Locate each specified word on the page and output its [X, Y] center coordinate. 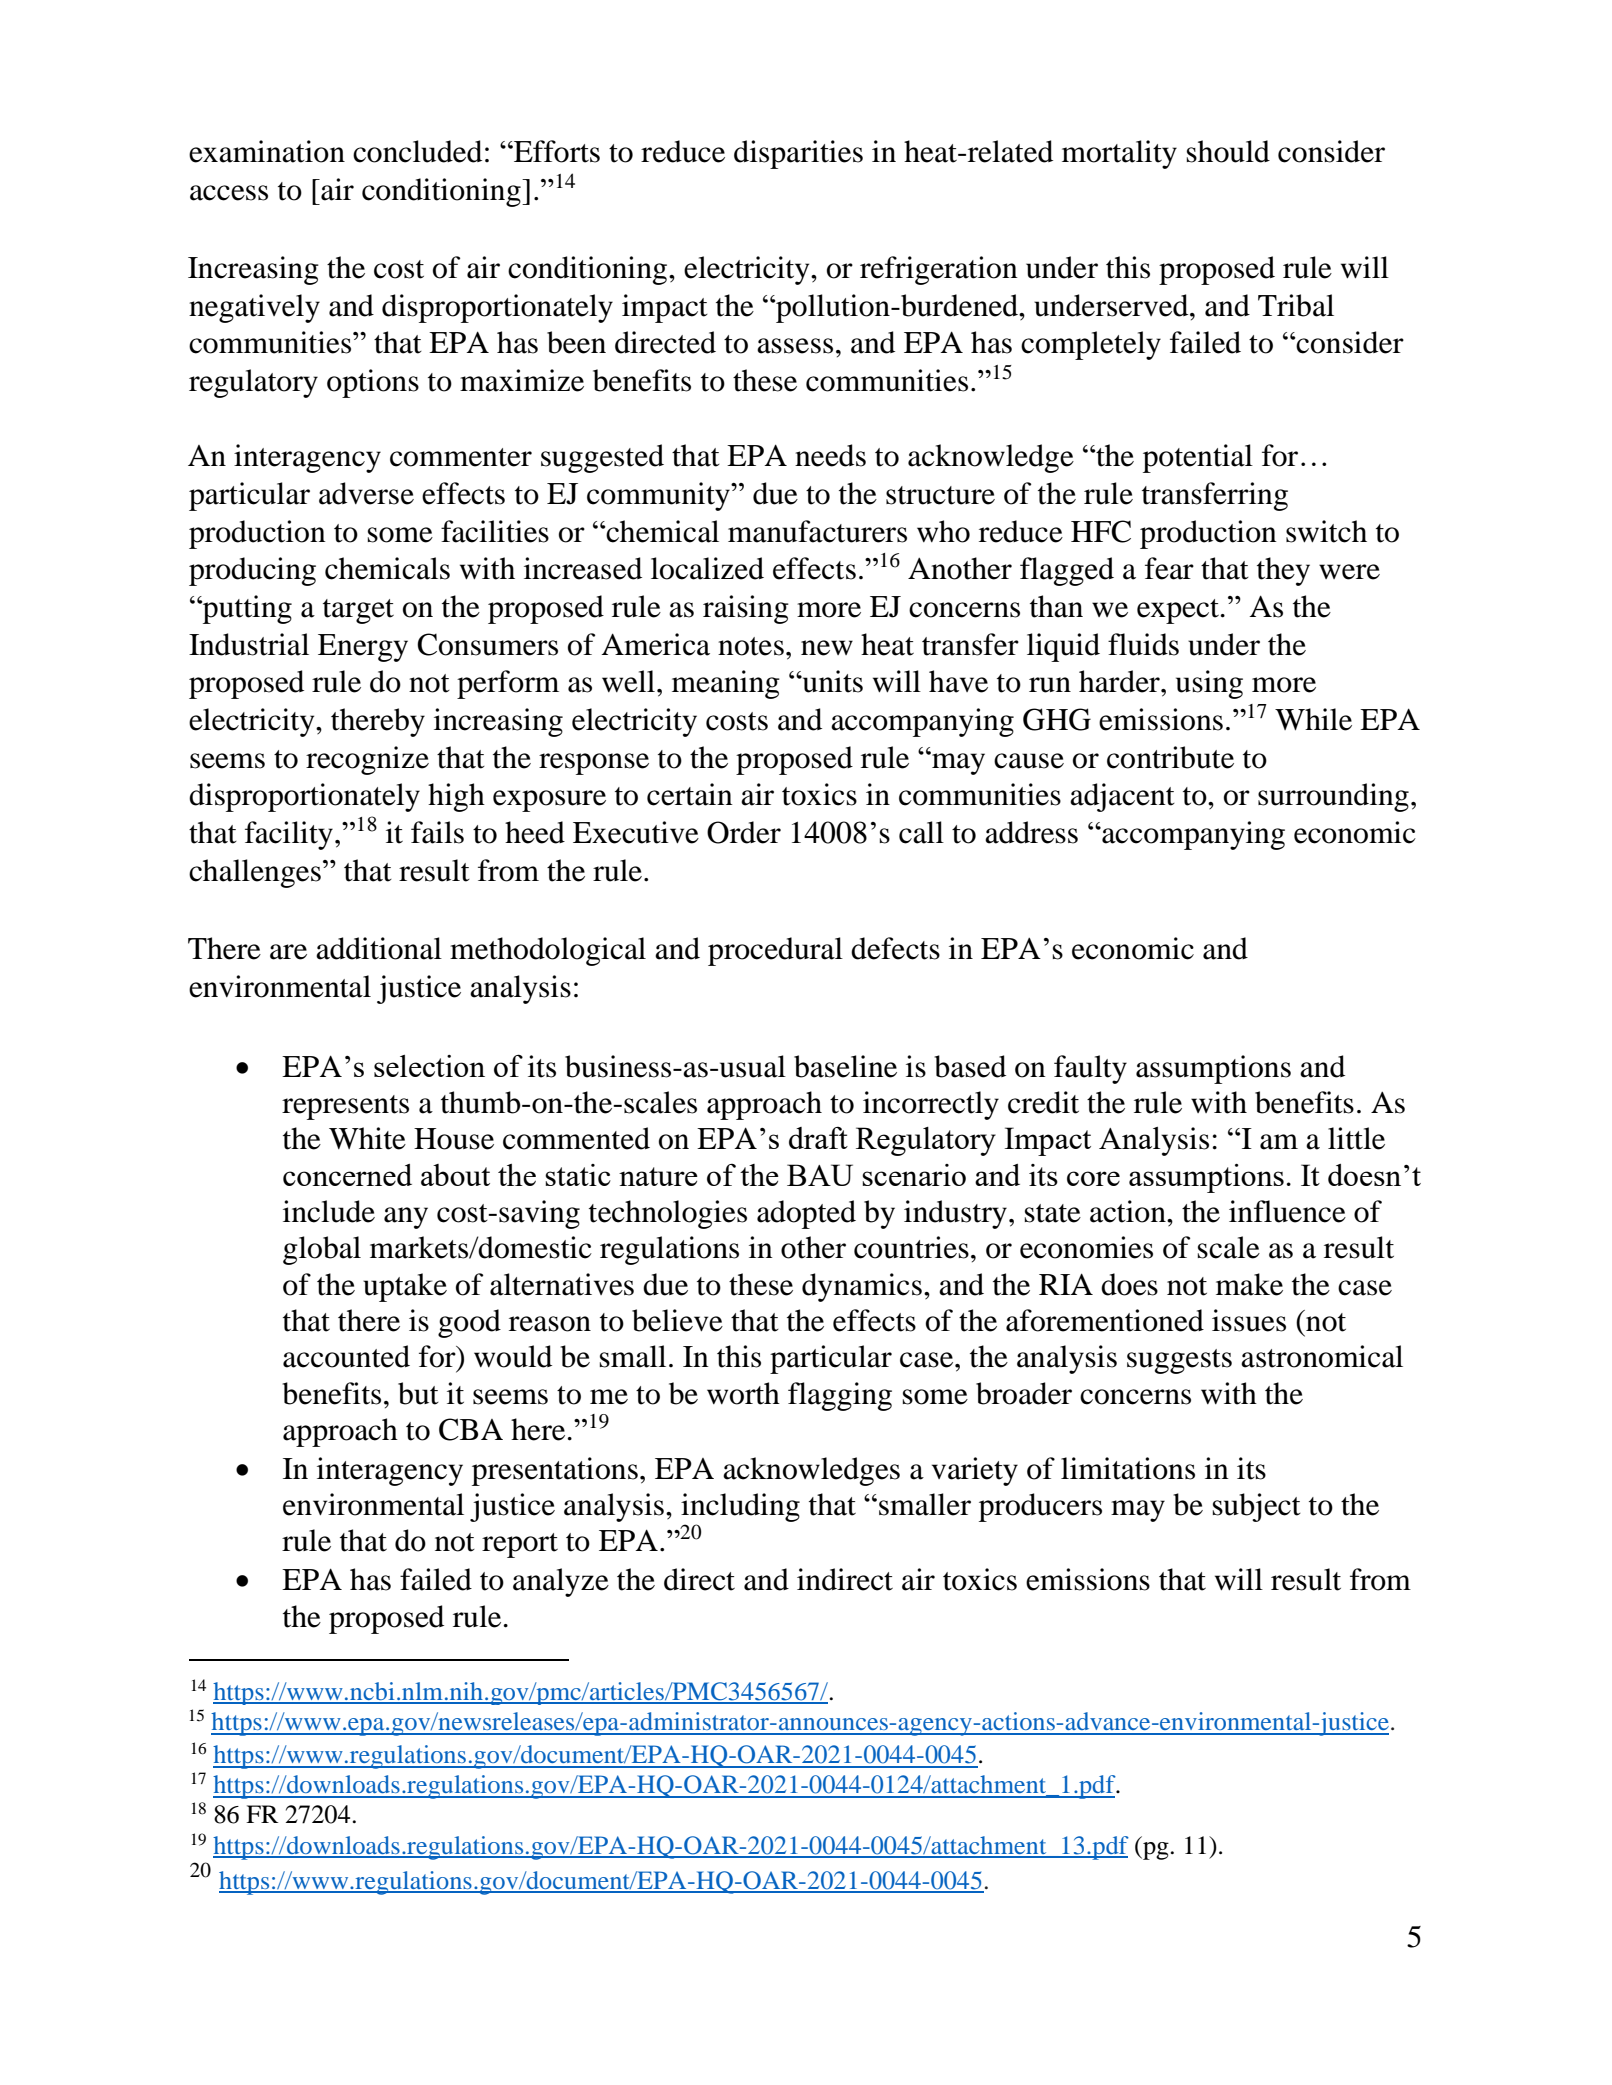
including [740, 1507]
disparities [798, 154]
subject [1257, 1507]
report [520, 1545]
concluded [417, 151]
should [1228, 151]
